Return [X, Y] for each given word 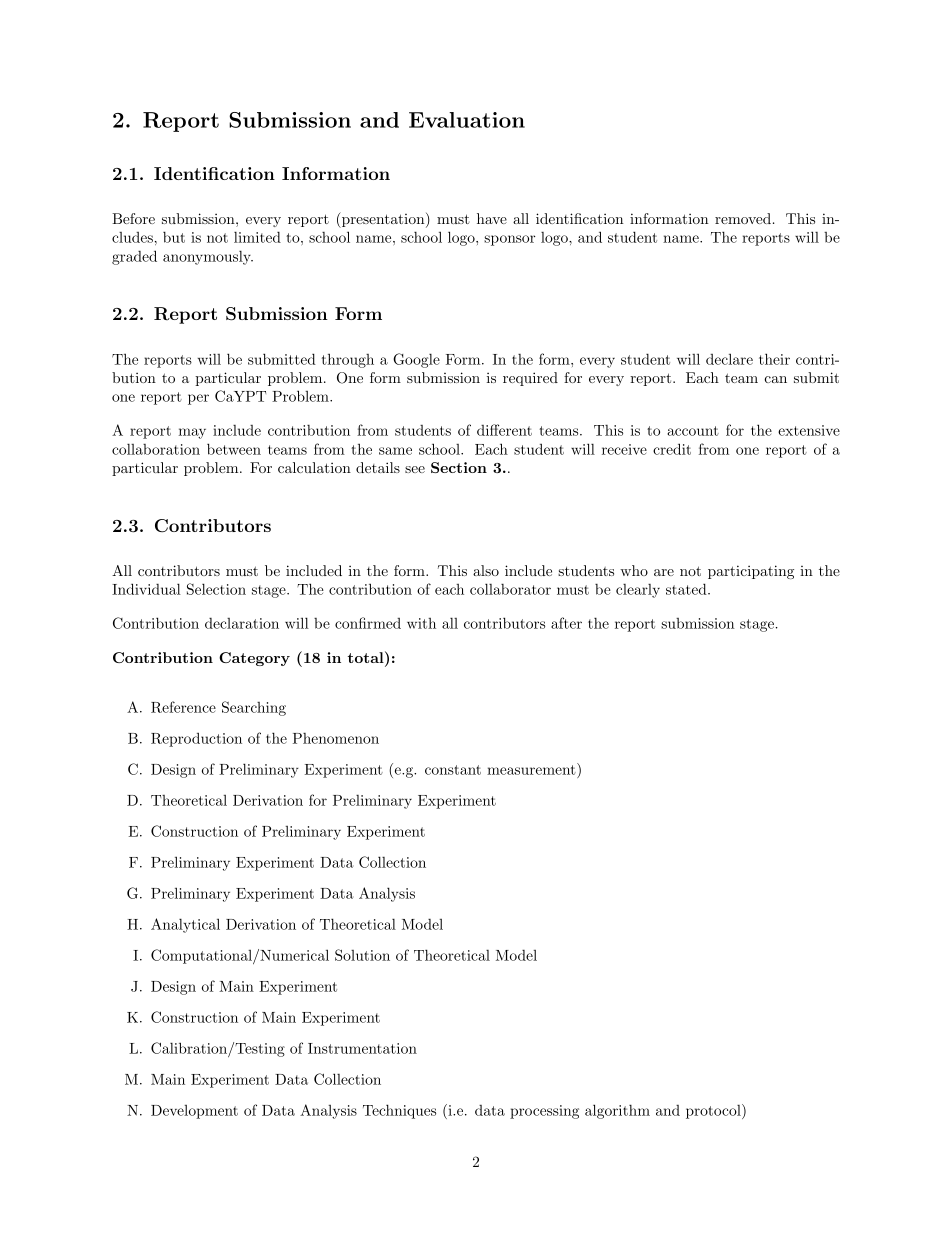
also [486, 570]
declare [729, 359]
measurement [531, 770]
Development [194, 1112]
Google [416, 360]
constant [453, 770]
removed [743, 218]
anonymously [208, 257]
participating [751, 572]
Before [133, 218]
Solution [362, 955]
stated [686, 589]
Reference [183, 707]
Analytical [185, 925]
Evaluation [467, 120]
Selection [216, 589]
